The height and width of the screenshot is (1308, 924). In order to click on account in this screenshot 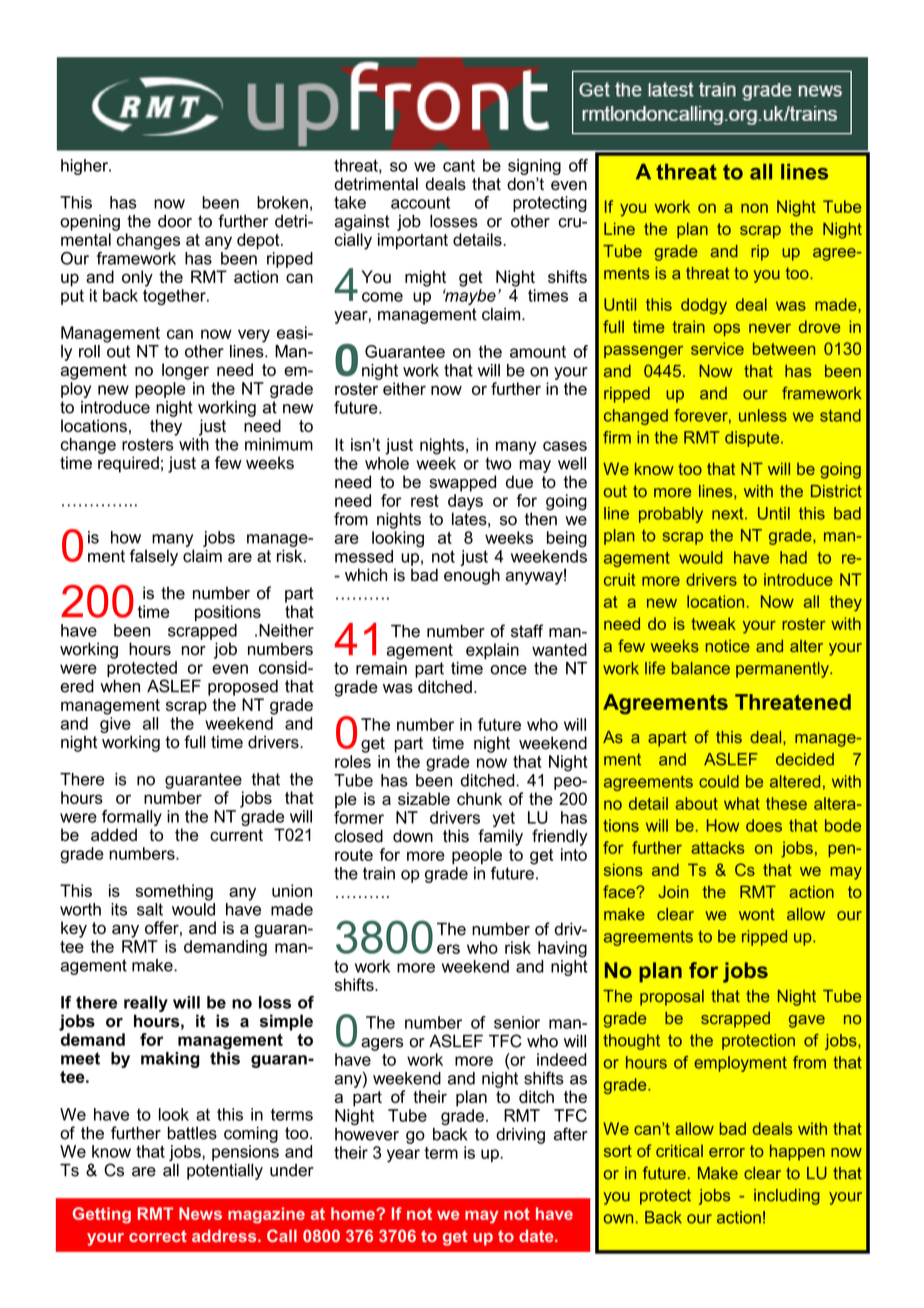, I will do `click(420, 202)`.
